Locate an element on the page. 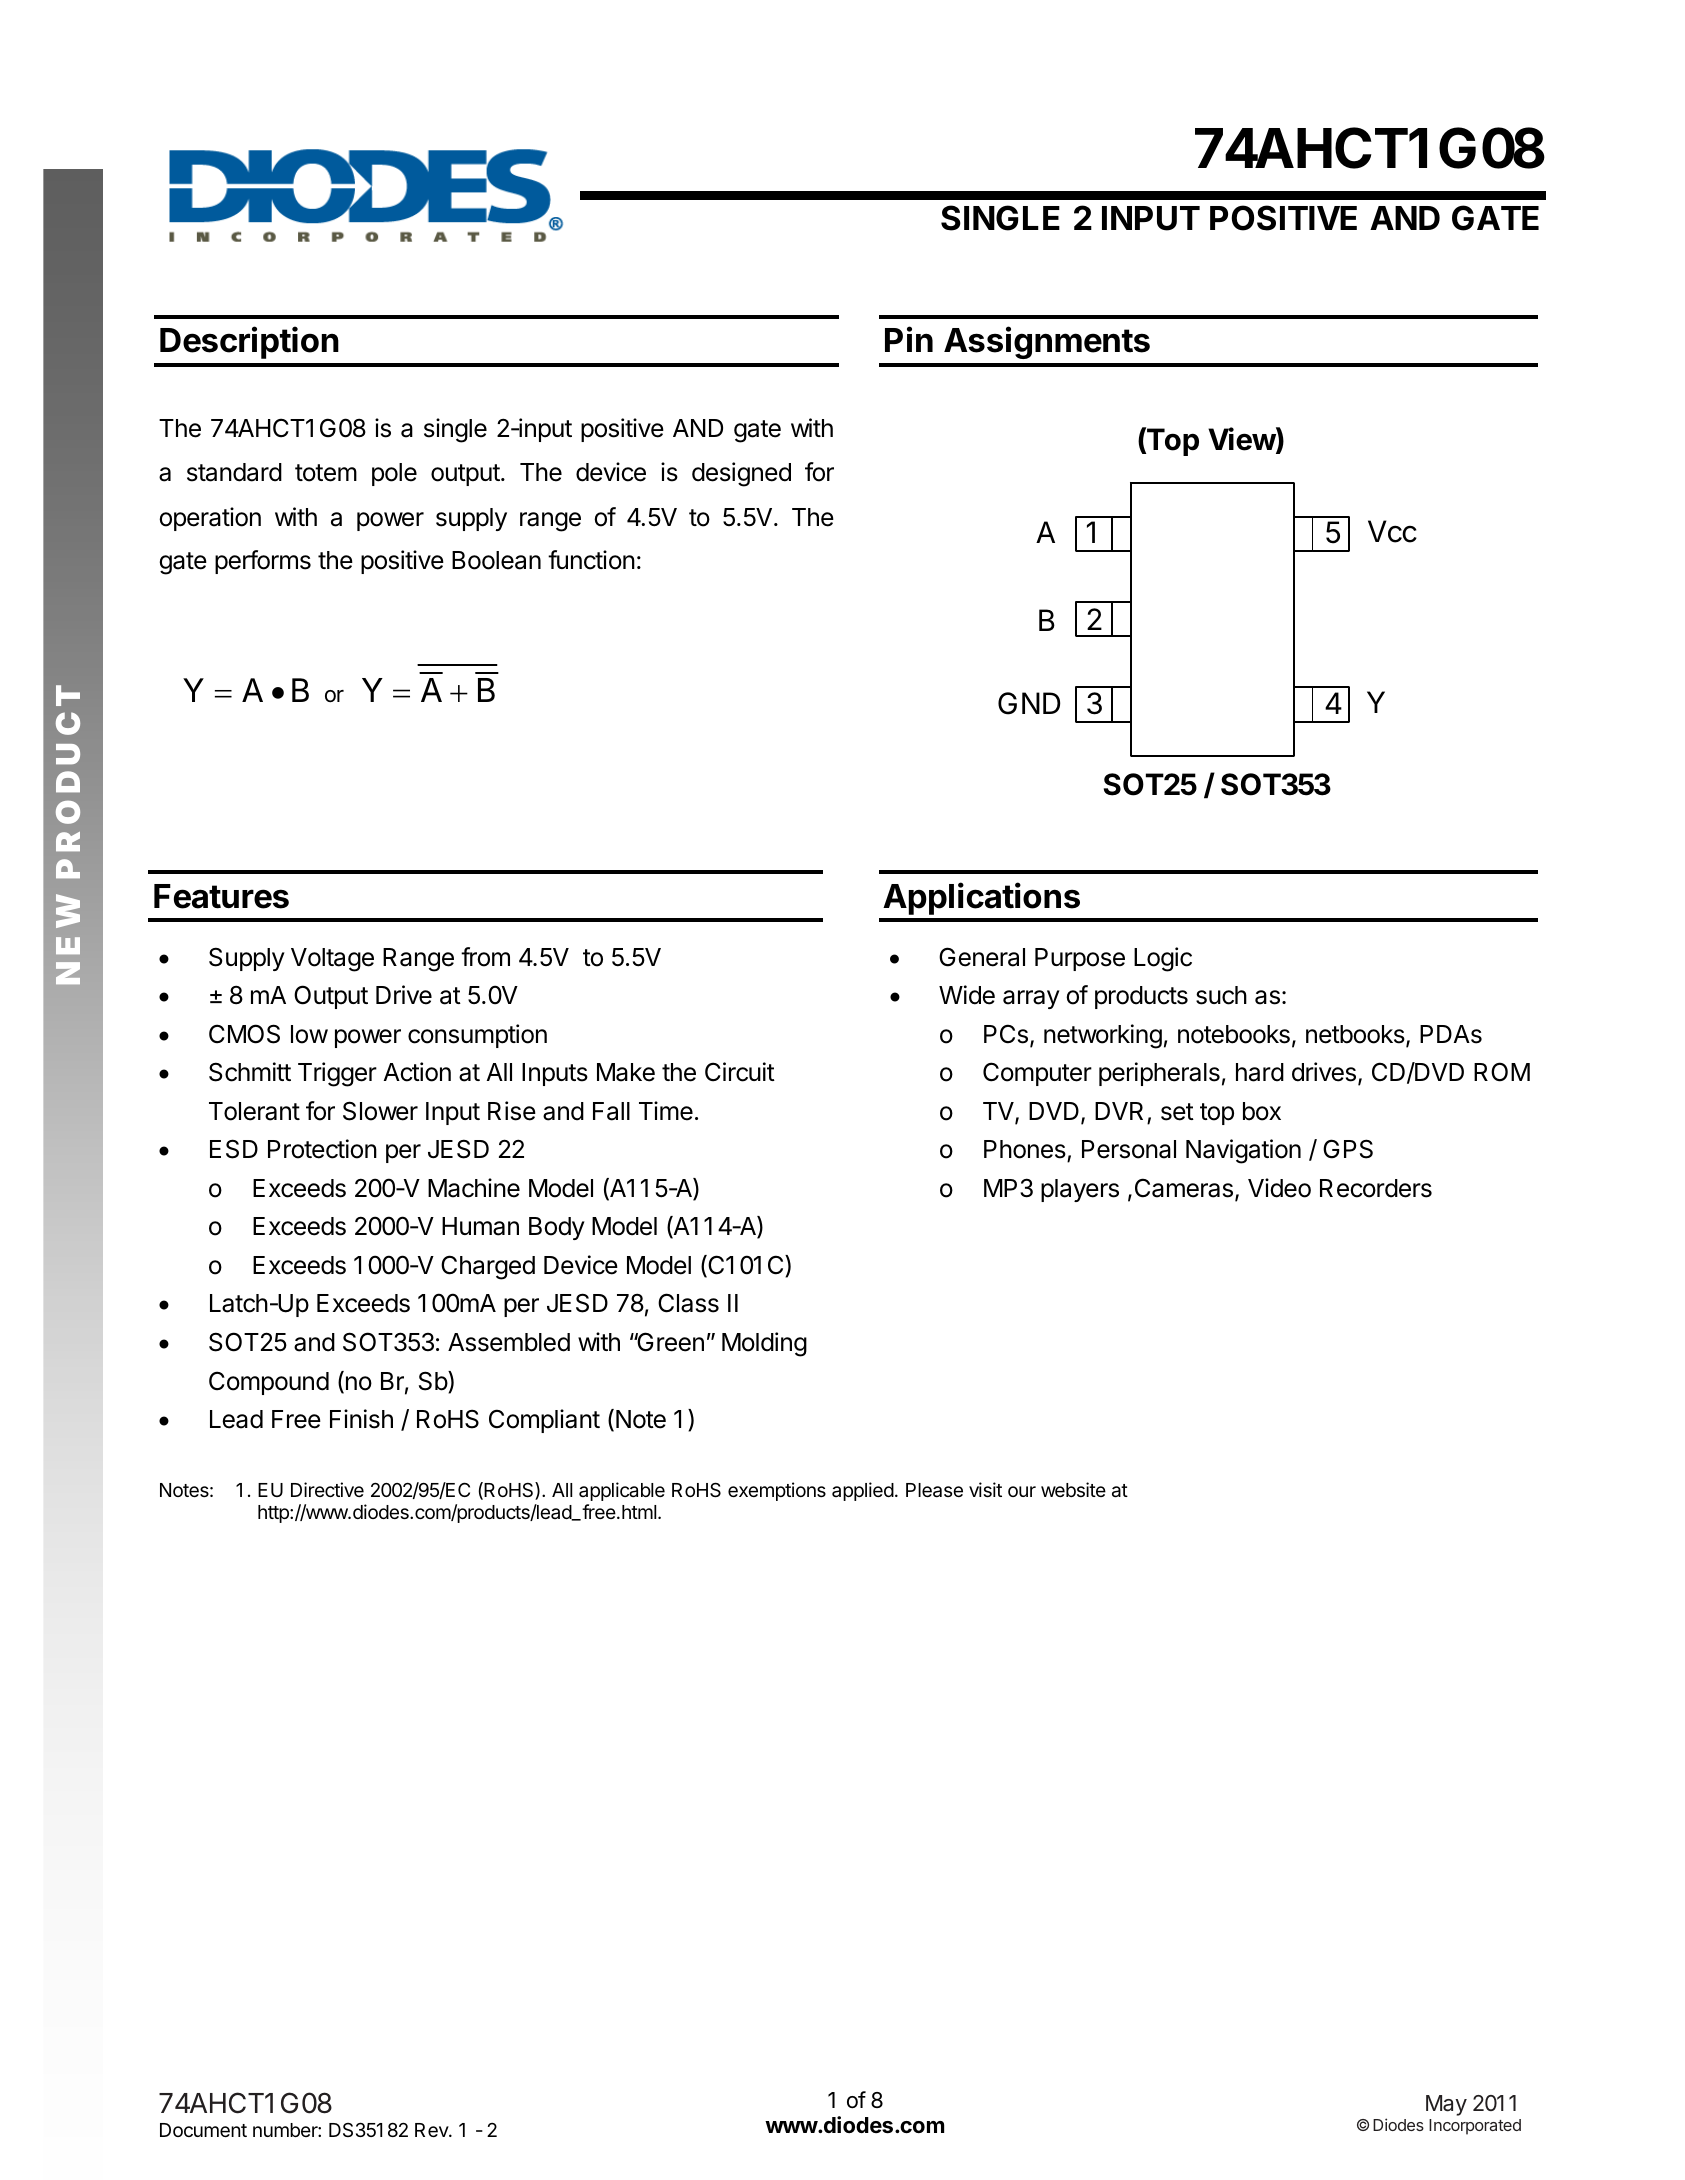 Image resolution: width=1685 pixels, height=2180 pixels. Wide is located at coordinates (967, 995).
